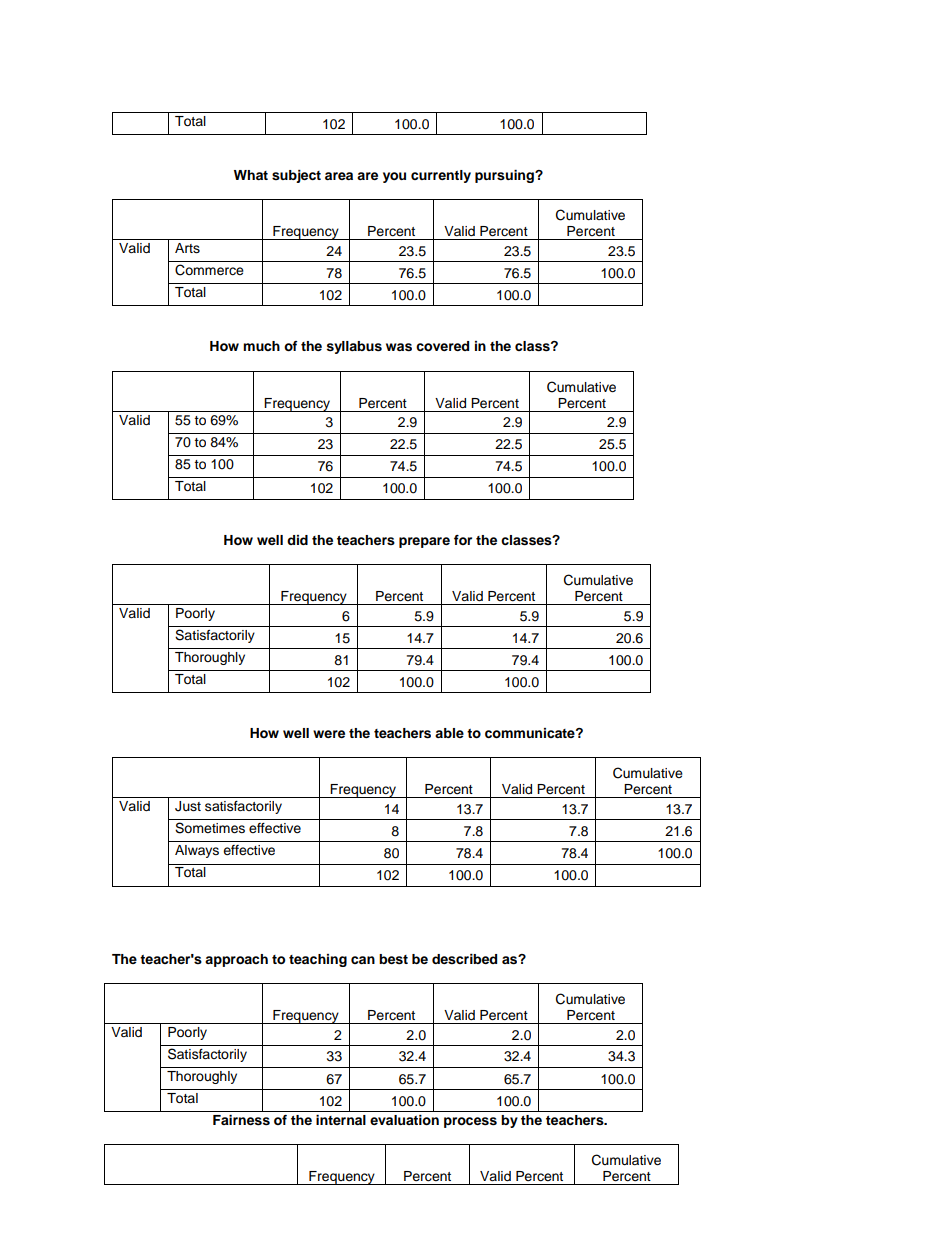 This image has height=1233, width=952. Describe the element at coordinates (251, 175) in the image. I see `What` at that location.
